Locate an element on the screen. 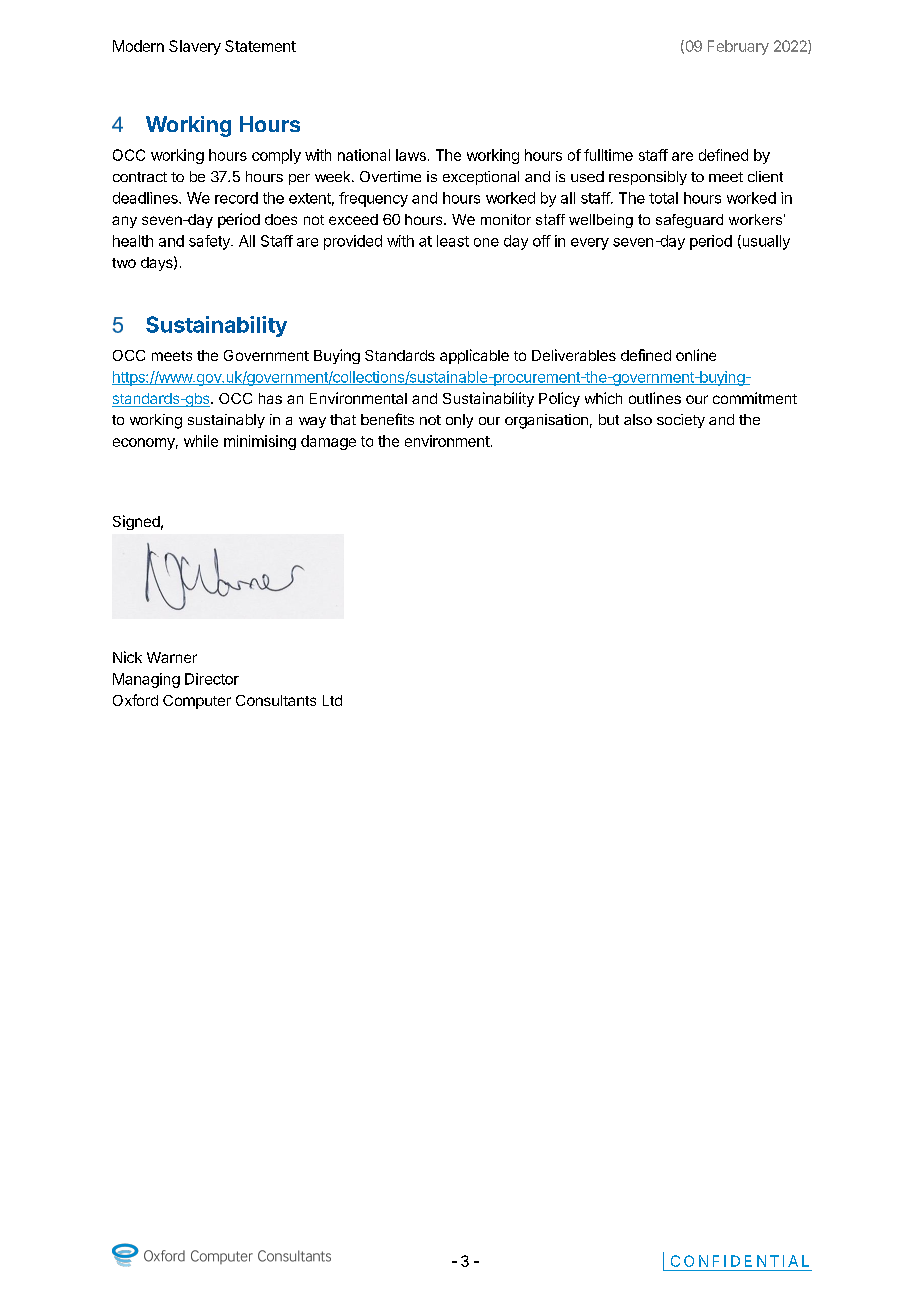  February is located at coordinates (738, 47).
